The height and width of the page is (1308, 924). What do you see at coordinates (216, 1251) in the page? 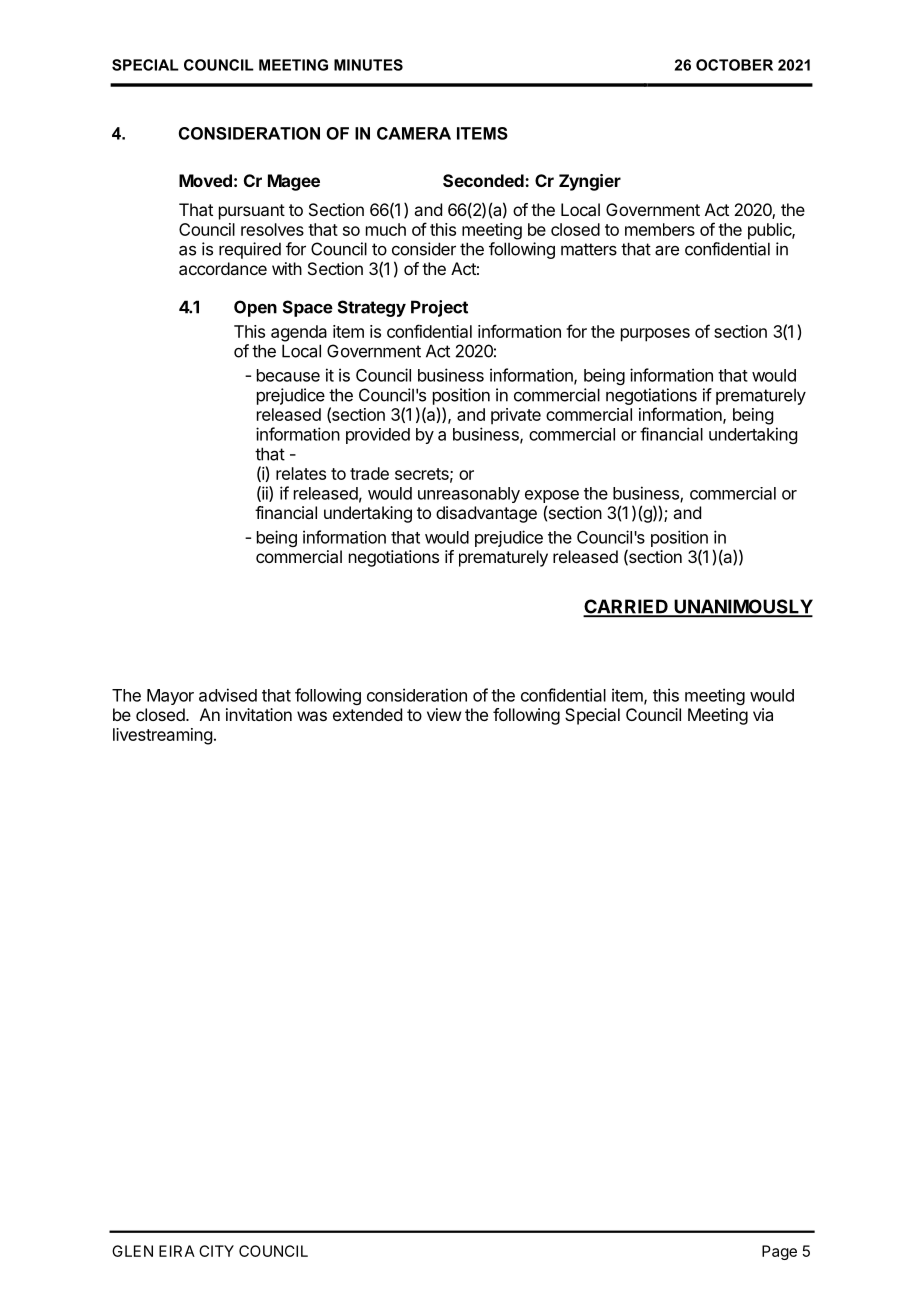
I see `CITY` at bounding box center [216, 1251].
